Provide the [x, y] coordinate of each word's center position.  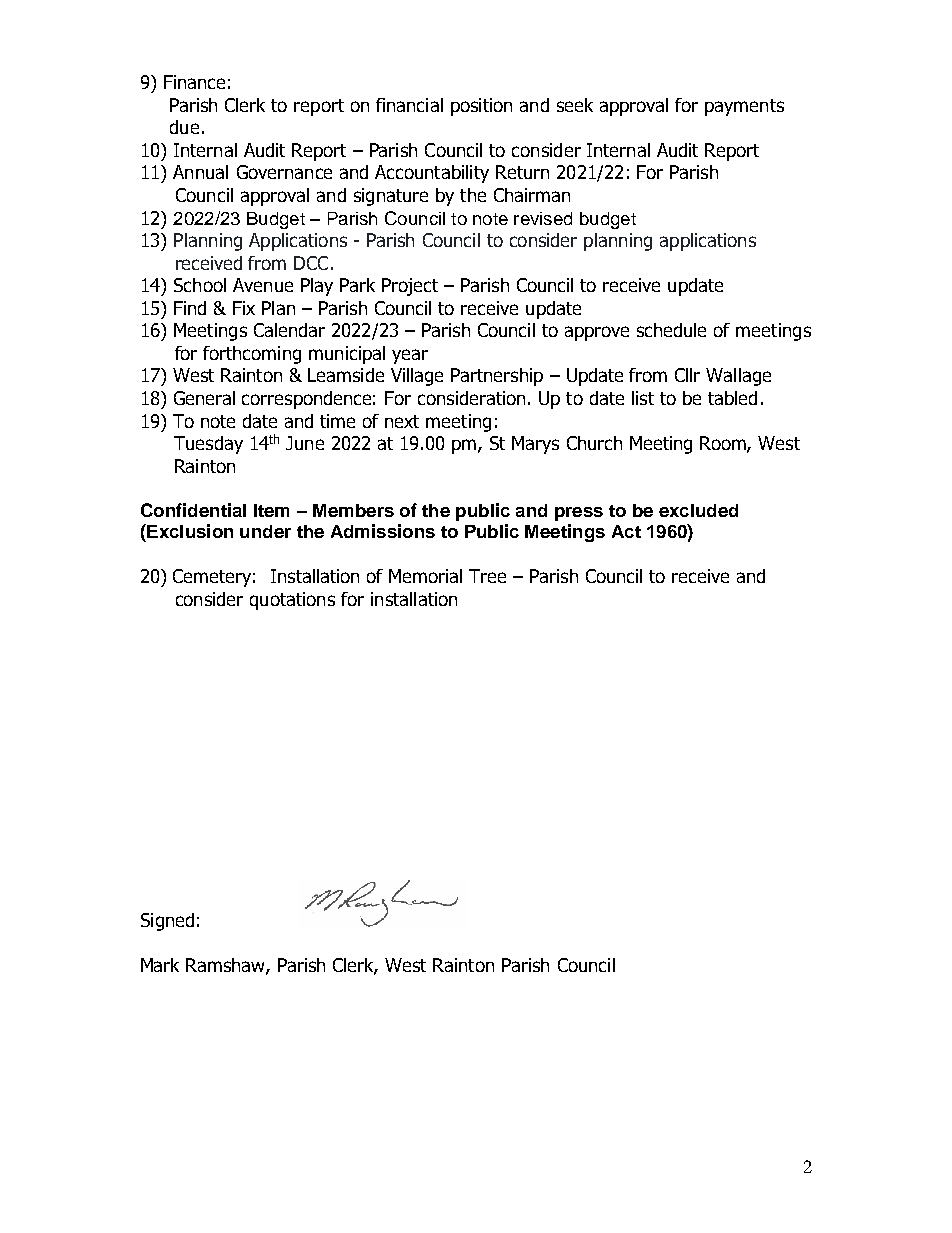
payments [744, 107]
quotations [292, 601]
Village [417, 377]
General [204, 398]
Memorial [425, 576]
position [481, 107]
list [643, 398]
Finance [194, 82]
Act [626, 531]
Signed [167, 922]
